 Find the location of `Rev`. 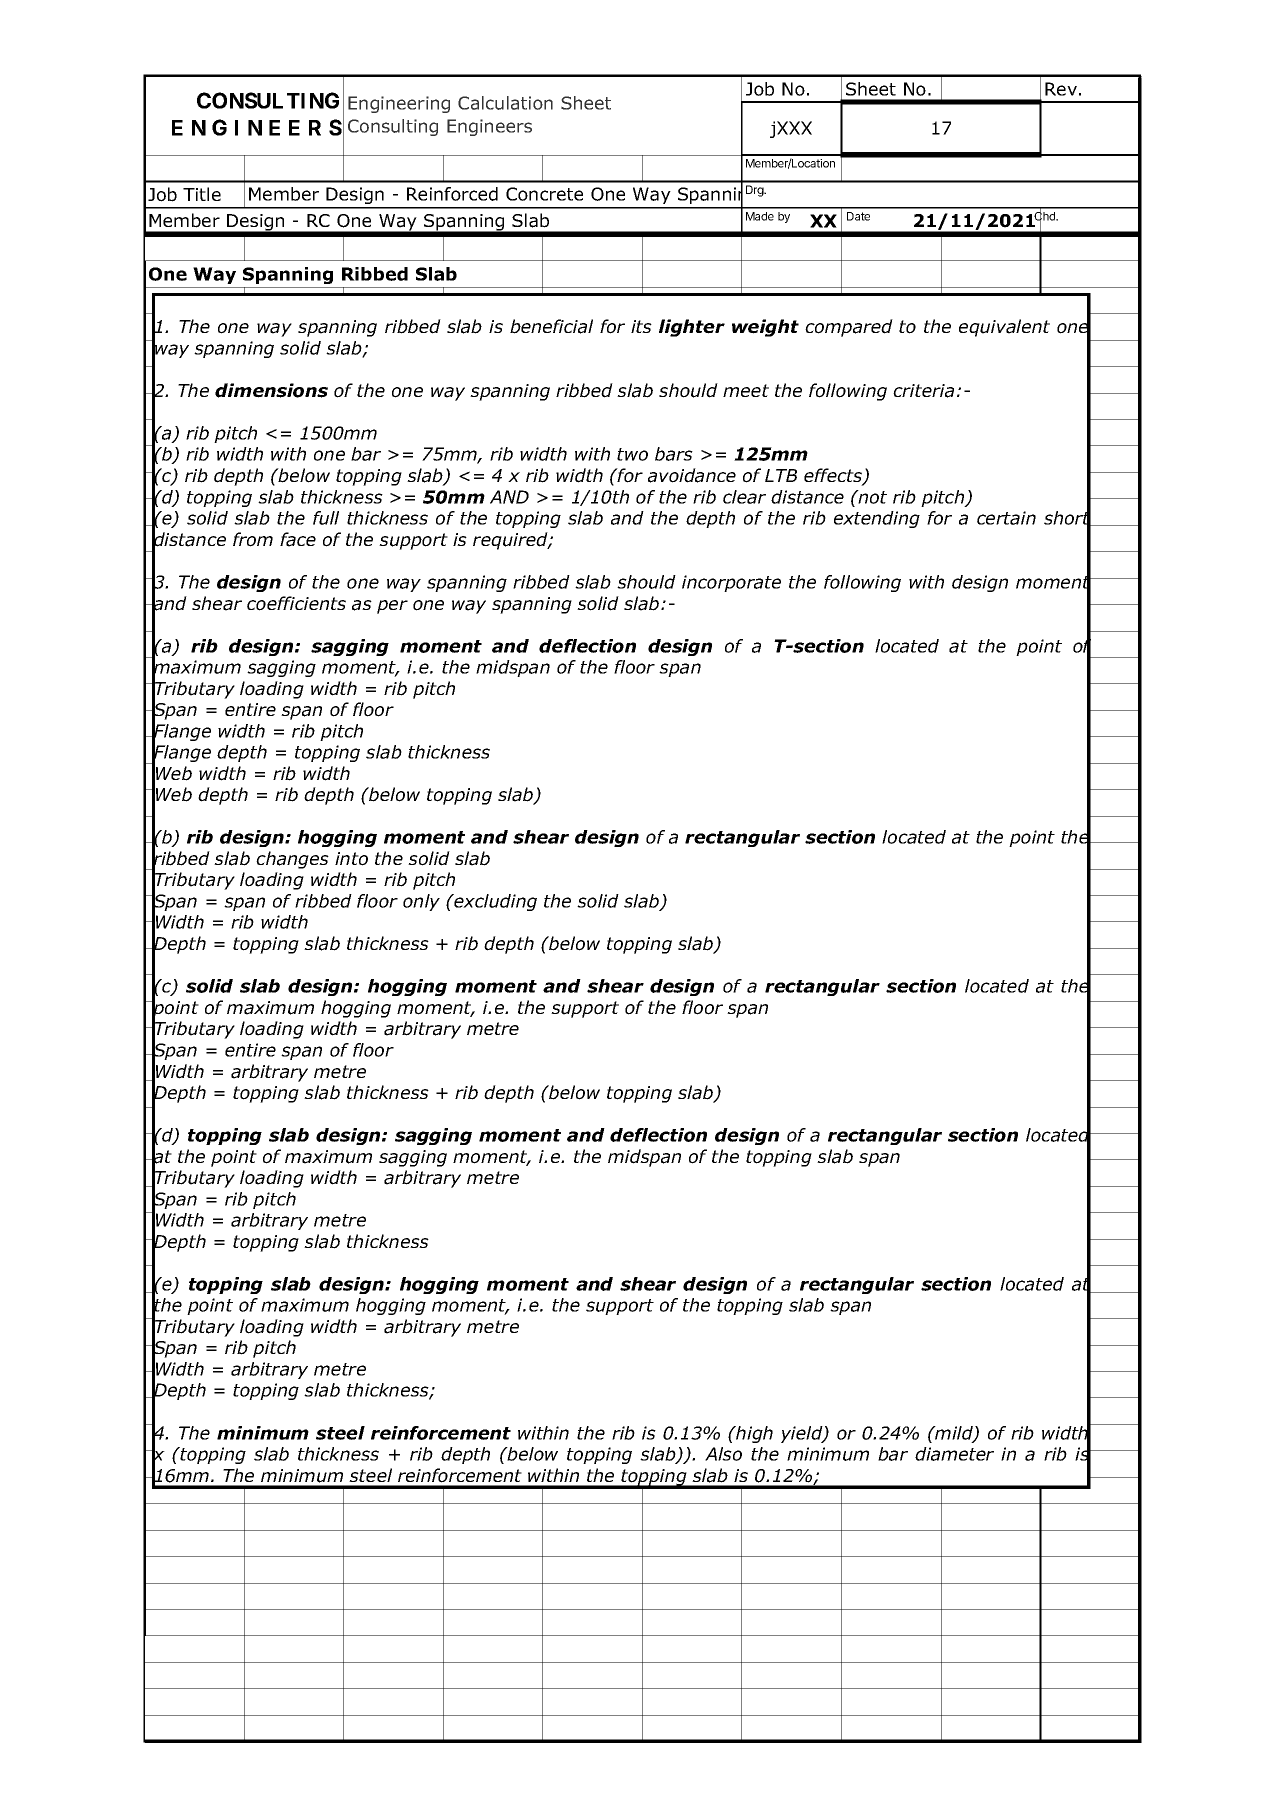

Rev is located at coordinates (1061, 89).
